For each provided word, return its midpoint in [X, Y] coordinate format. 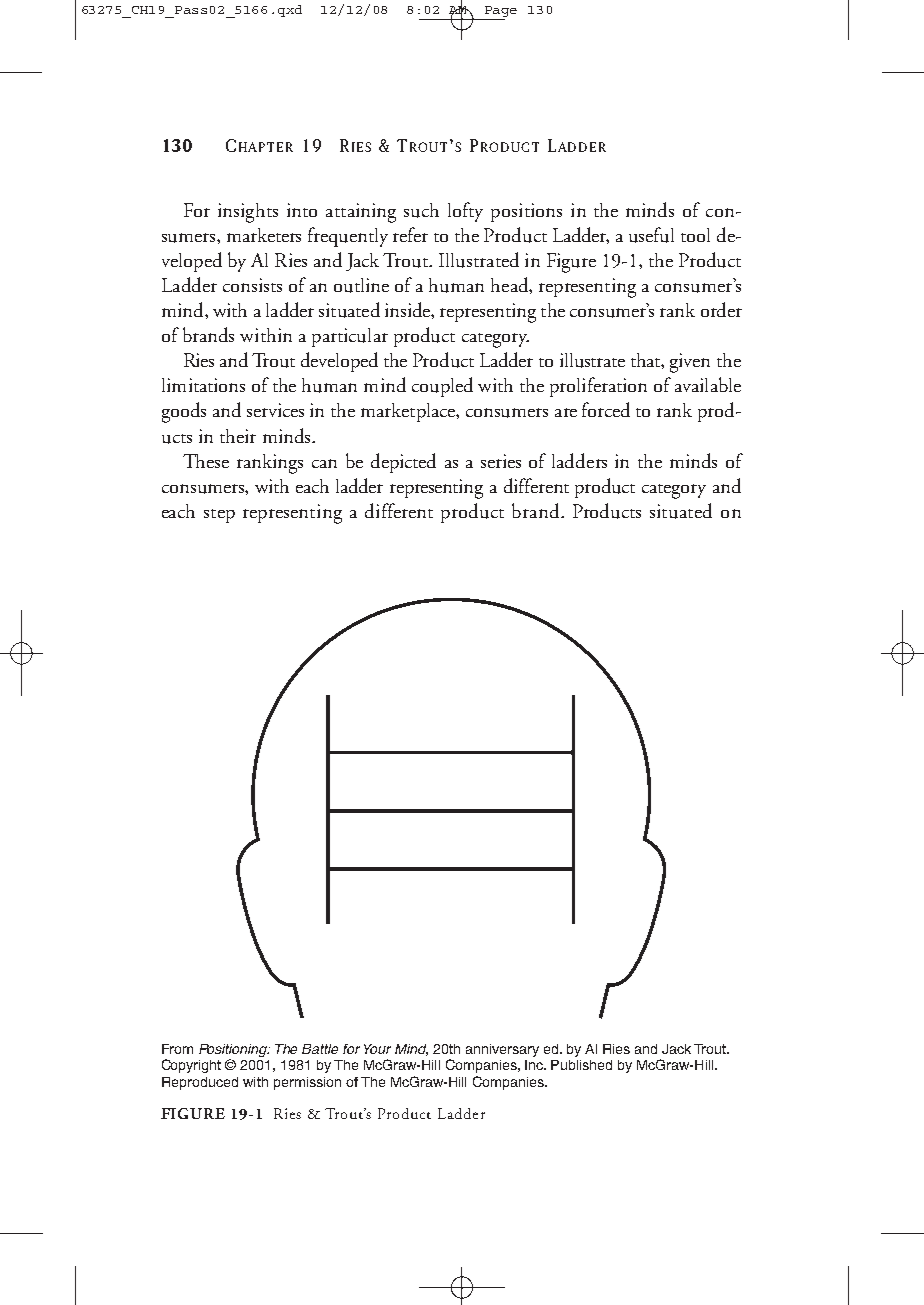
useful [651, 235]
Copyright [191, 1066]
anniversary [502, 1050]
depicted [403, 463]
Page [501, 11]
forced [606, 409]
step [219, 516]
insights [248, 213]
